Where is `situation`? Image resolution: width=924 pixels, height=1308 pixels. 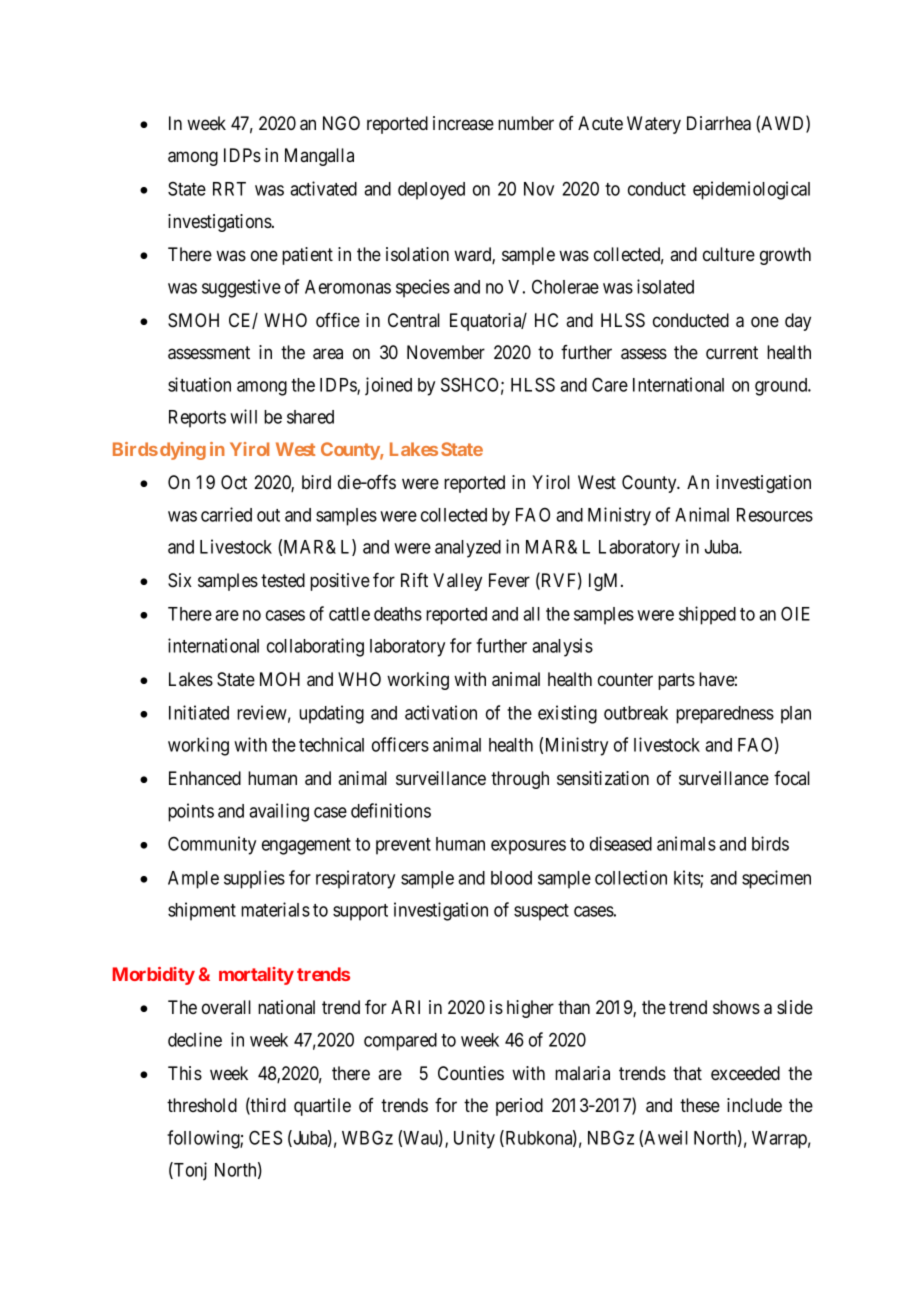
situation is located at coordinates (199, 384).
